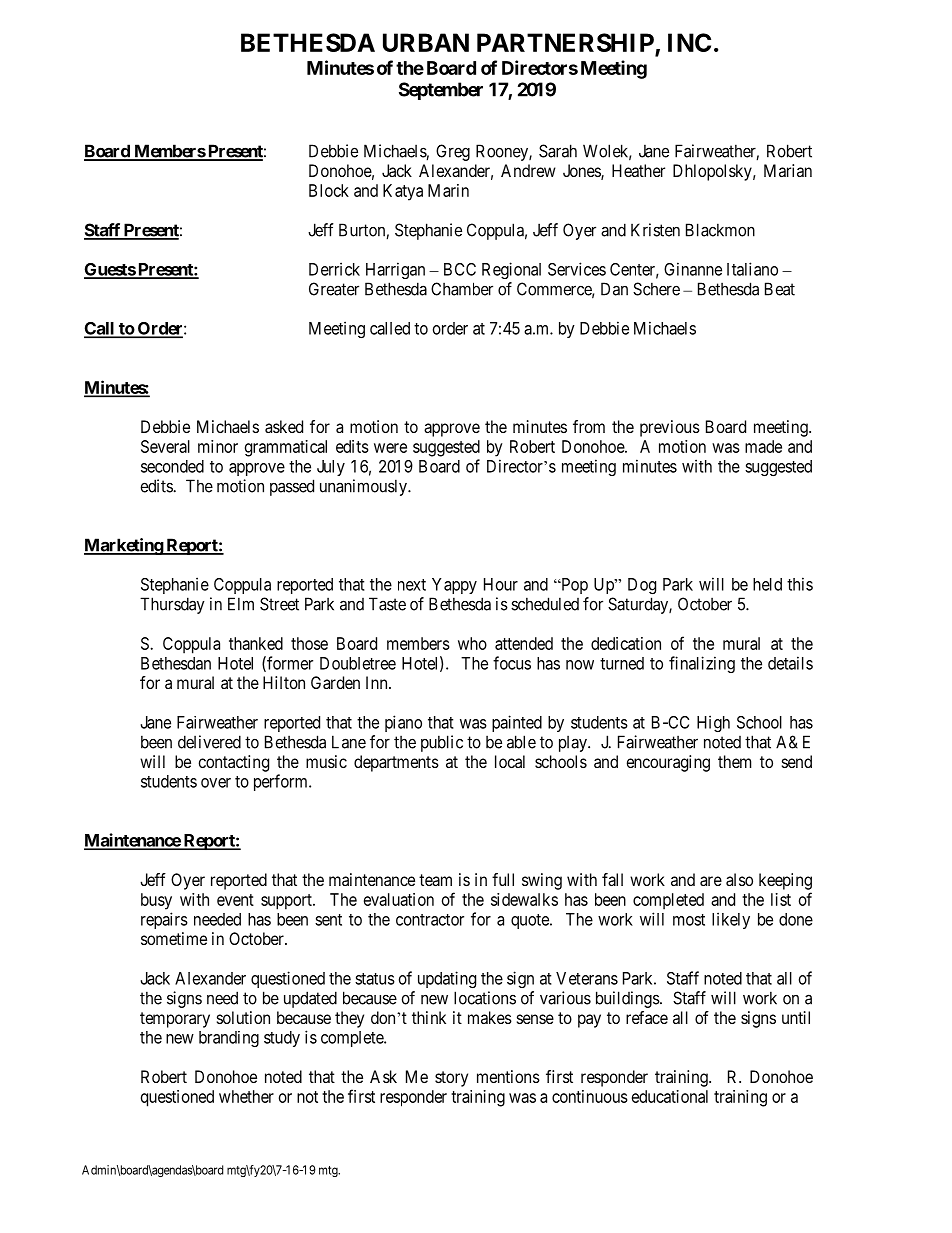 This screenshot has width=952, height=1233. I want to click on educational, so click(670, 1096).
